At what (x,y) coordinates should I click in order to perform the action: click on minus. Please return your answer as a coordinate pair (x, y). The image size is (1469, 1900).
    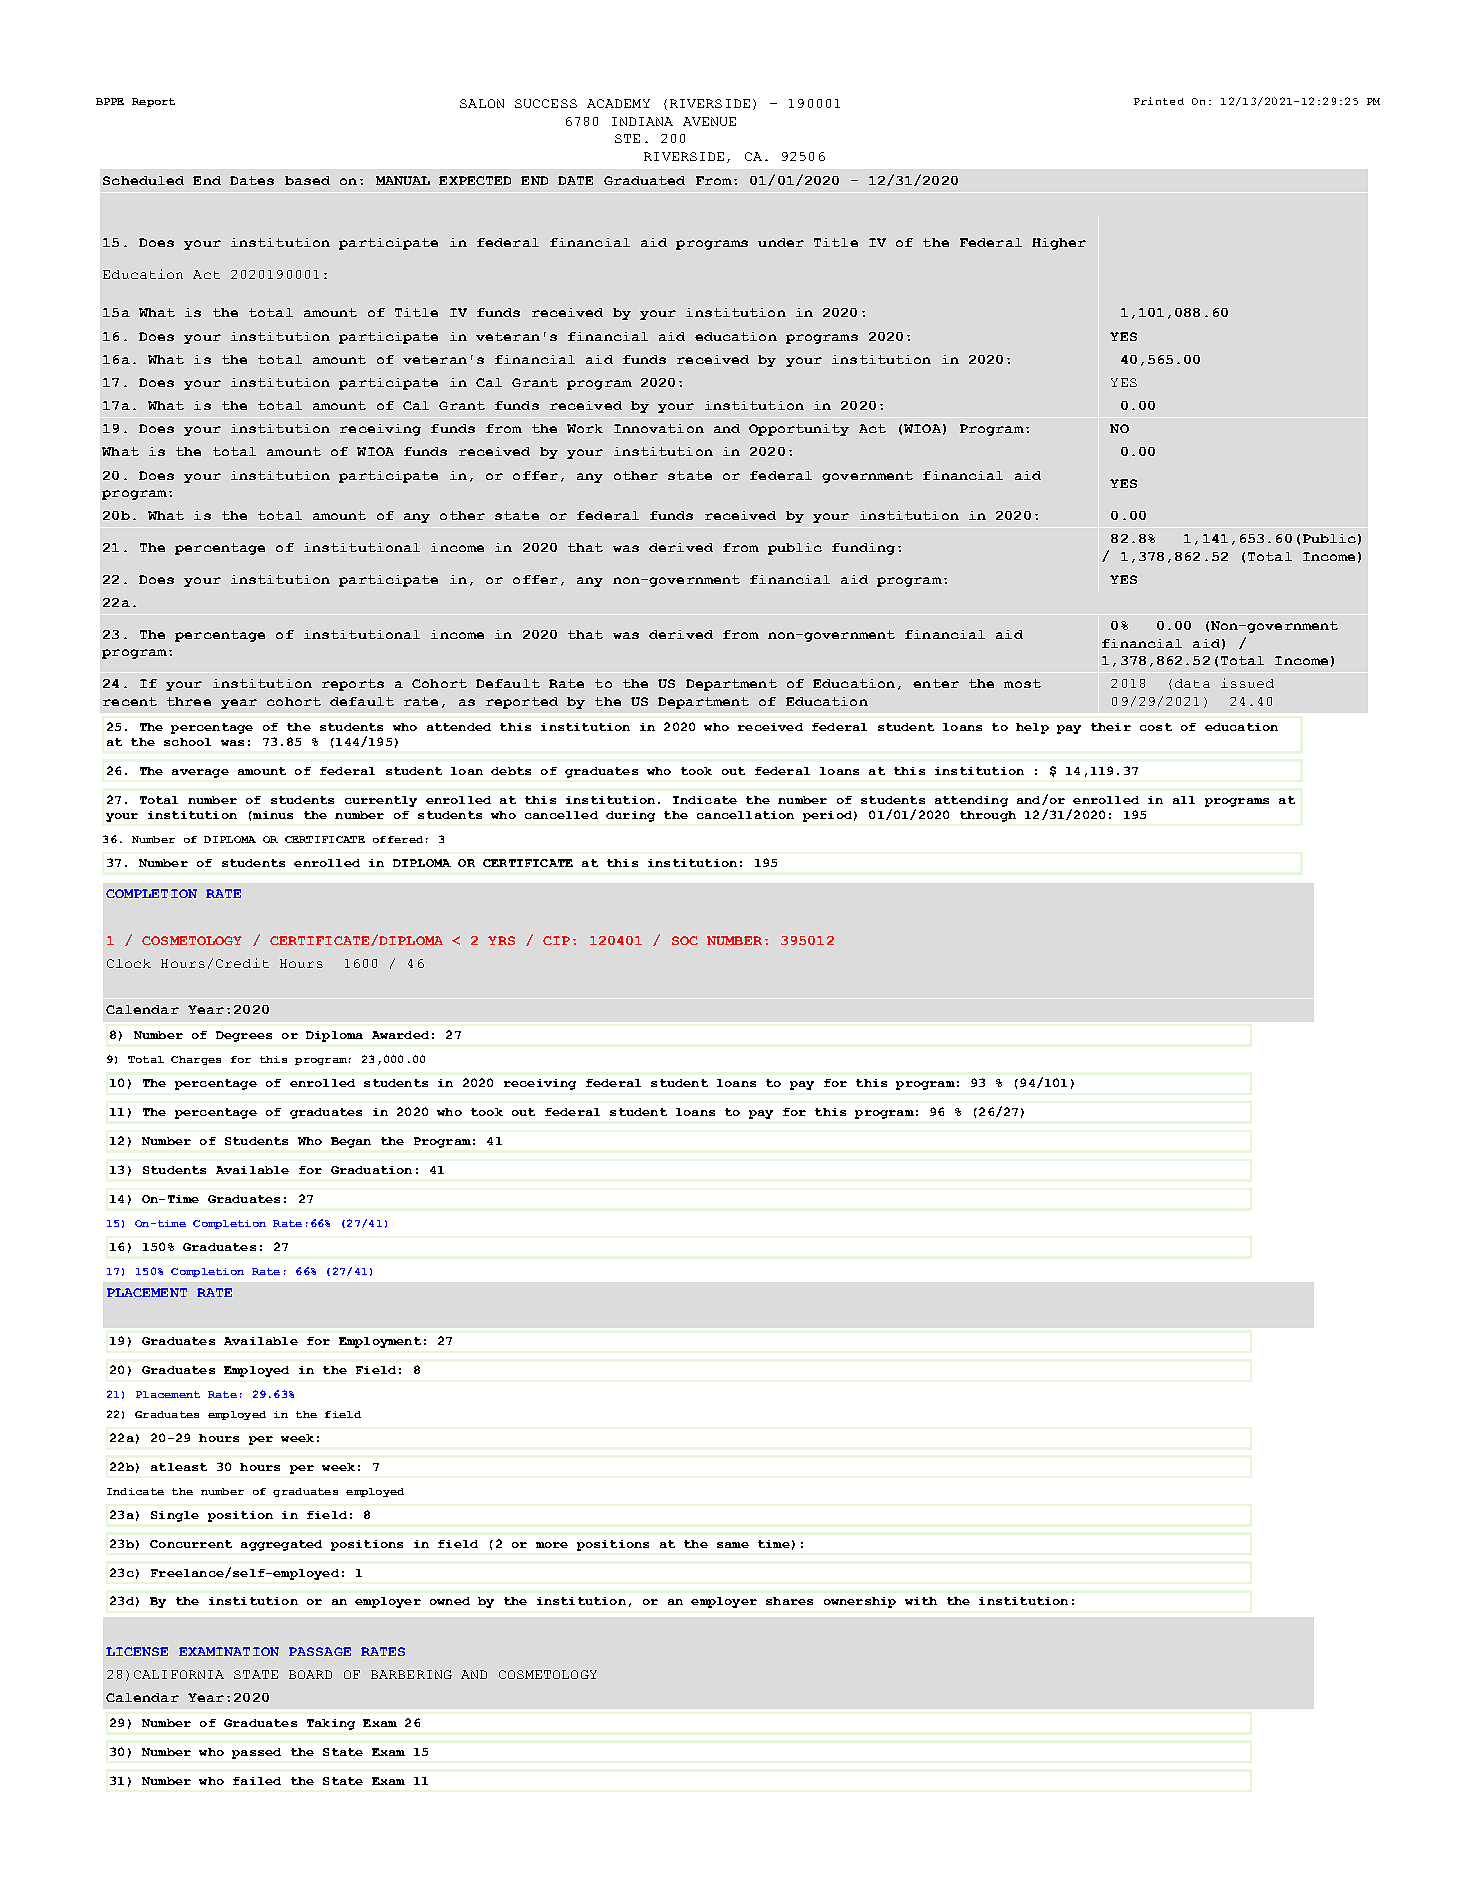
    Looking at the image, I should click on (272, 815).
